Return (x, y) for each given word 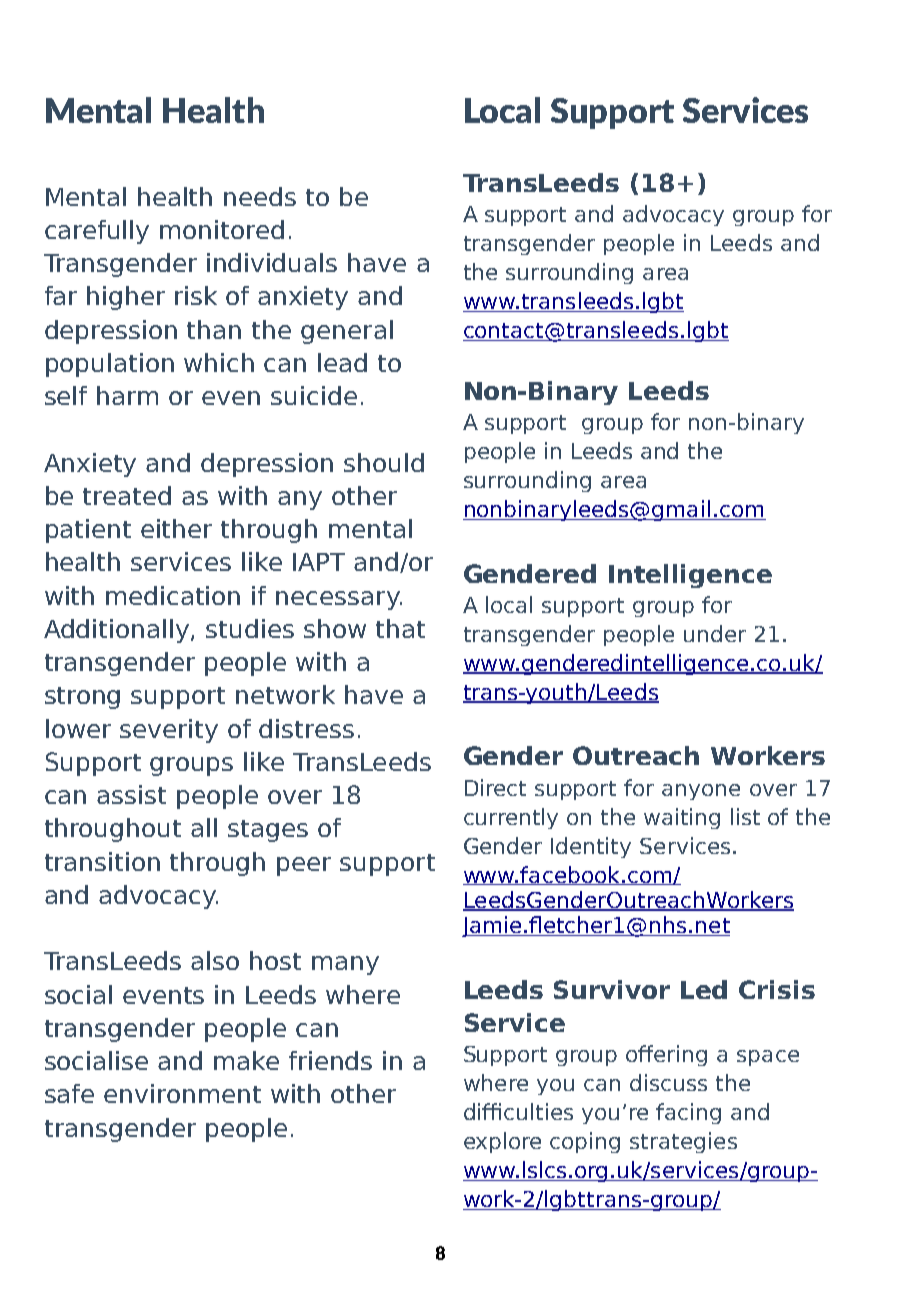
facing (688, 1113)
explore (502, 1142)
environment (182, 1093)
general (347, 332)
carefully (97, 232)
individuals (272, 262)
